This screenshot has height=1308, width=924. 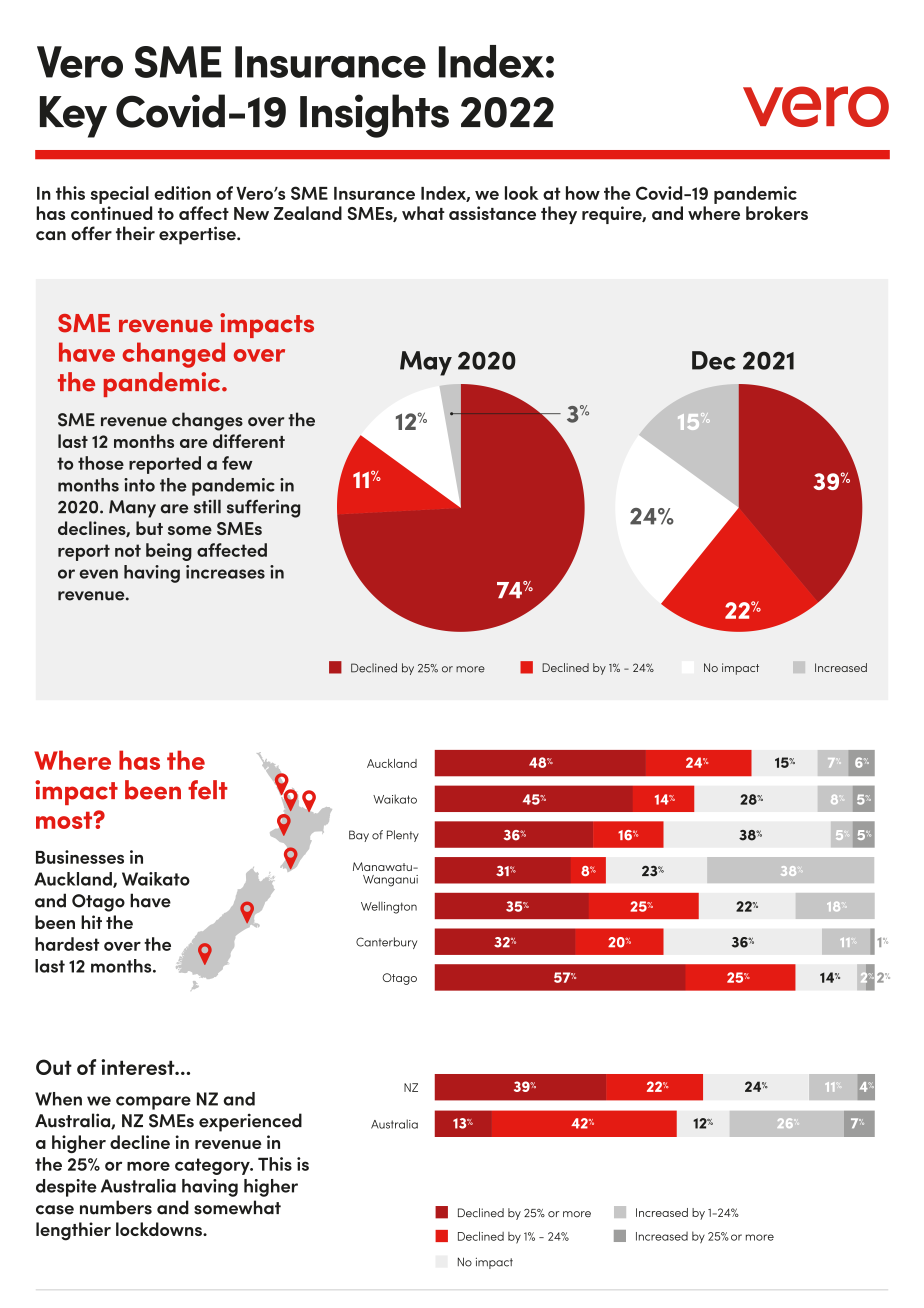 I want to click on special, so click(x=119, y=195).
